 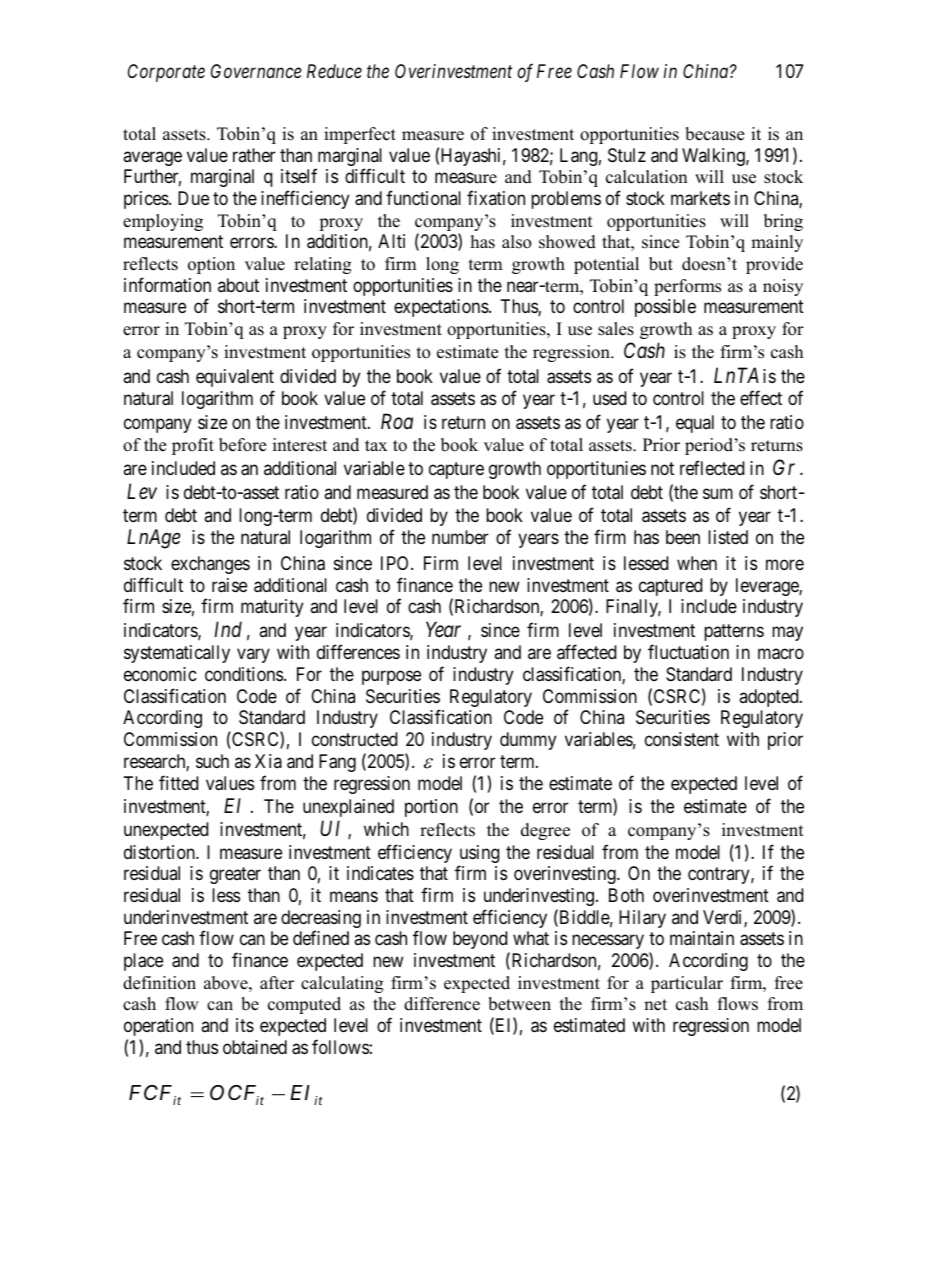 What do you see at coordinates (460, 537) in the screenshot?
I see `number` at bounding box center [460, 537].
